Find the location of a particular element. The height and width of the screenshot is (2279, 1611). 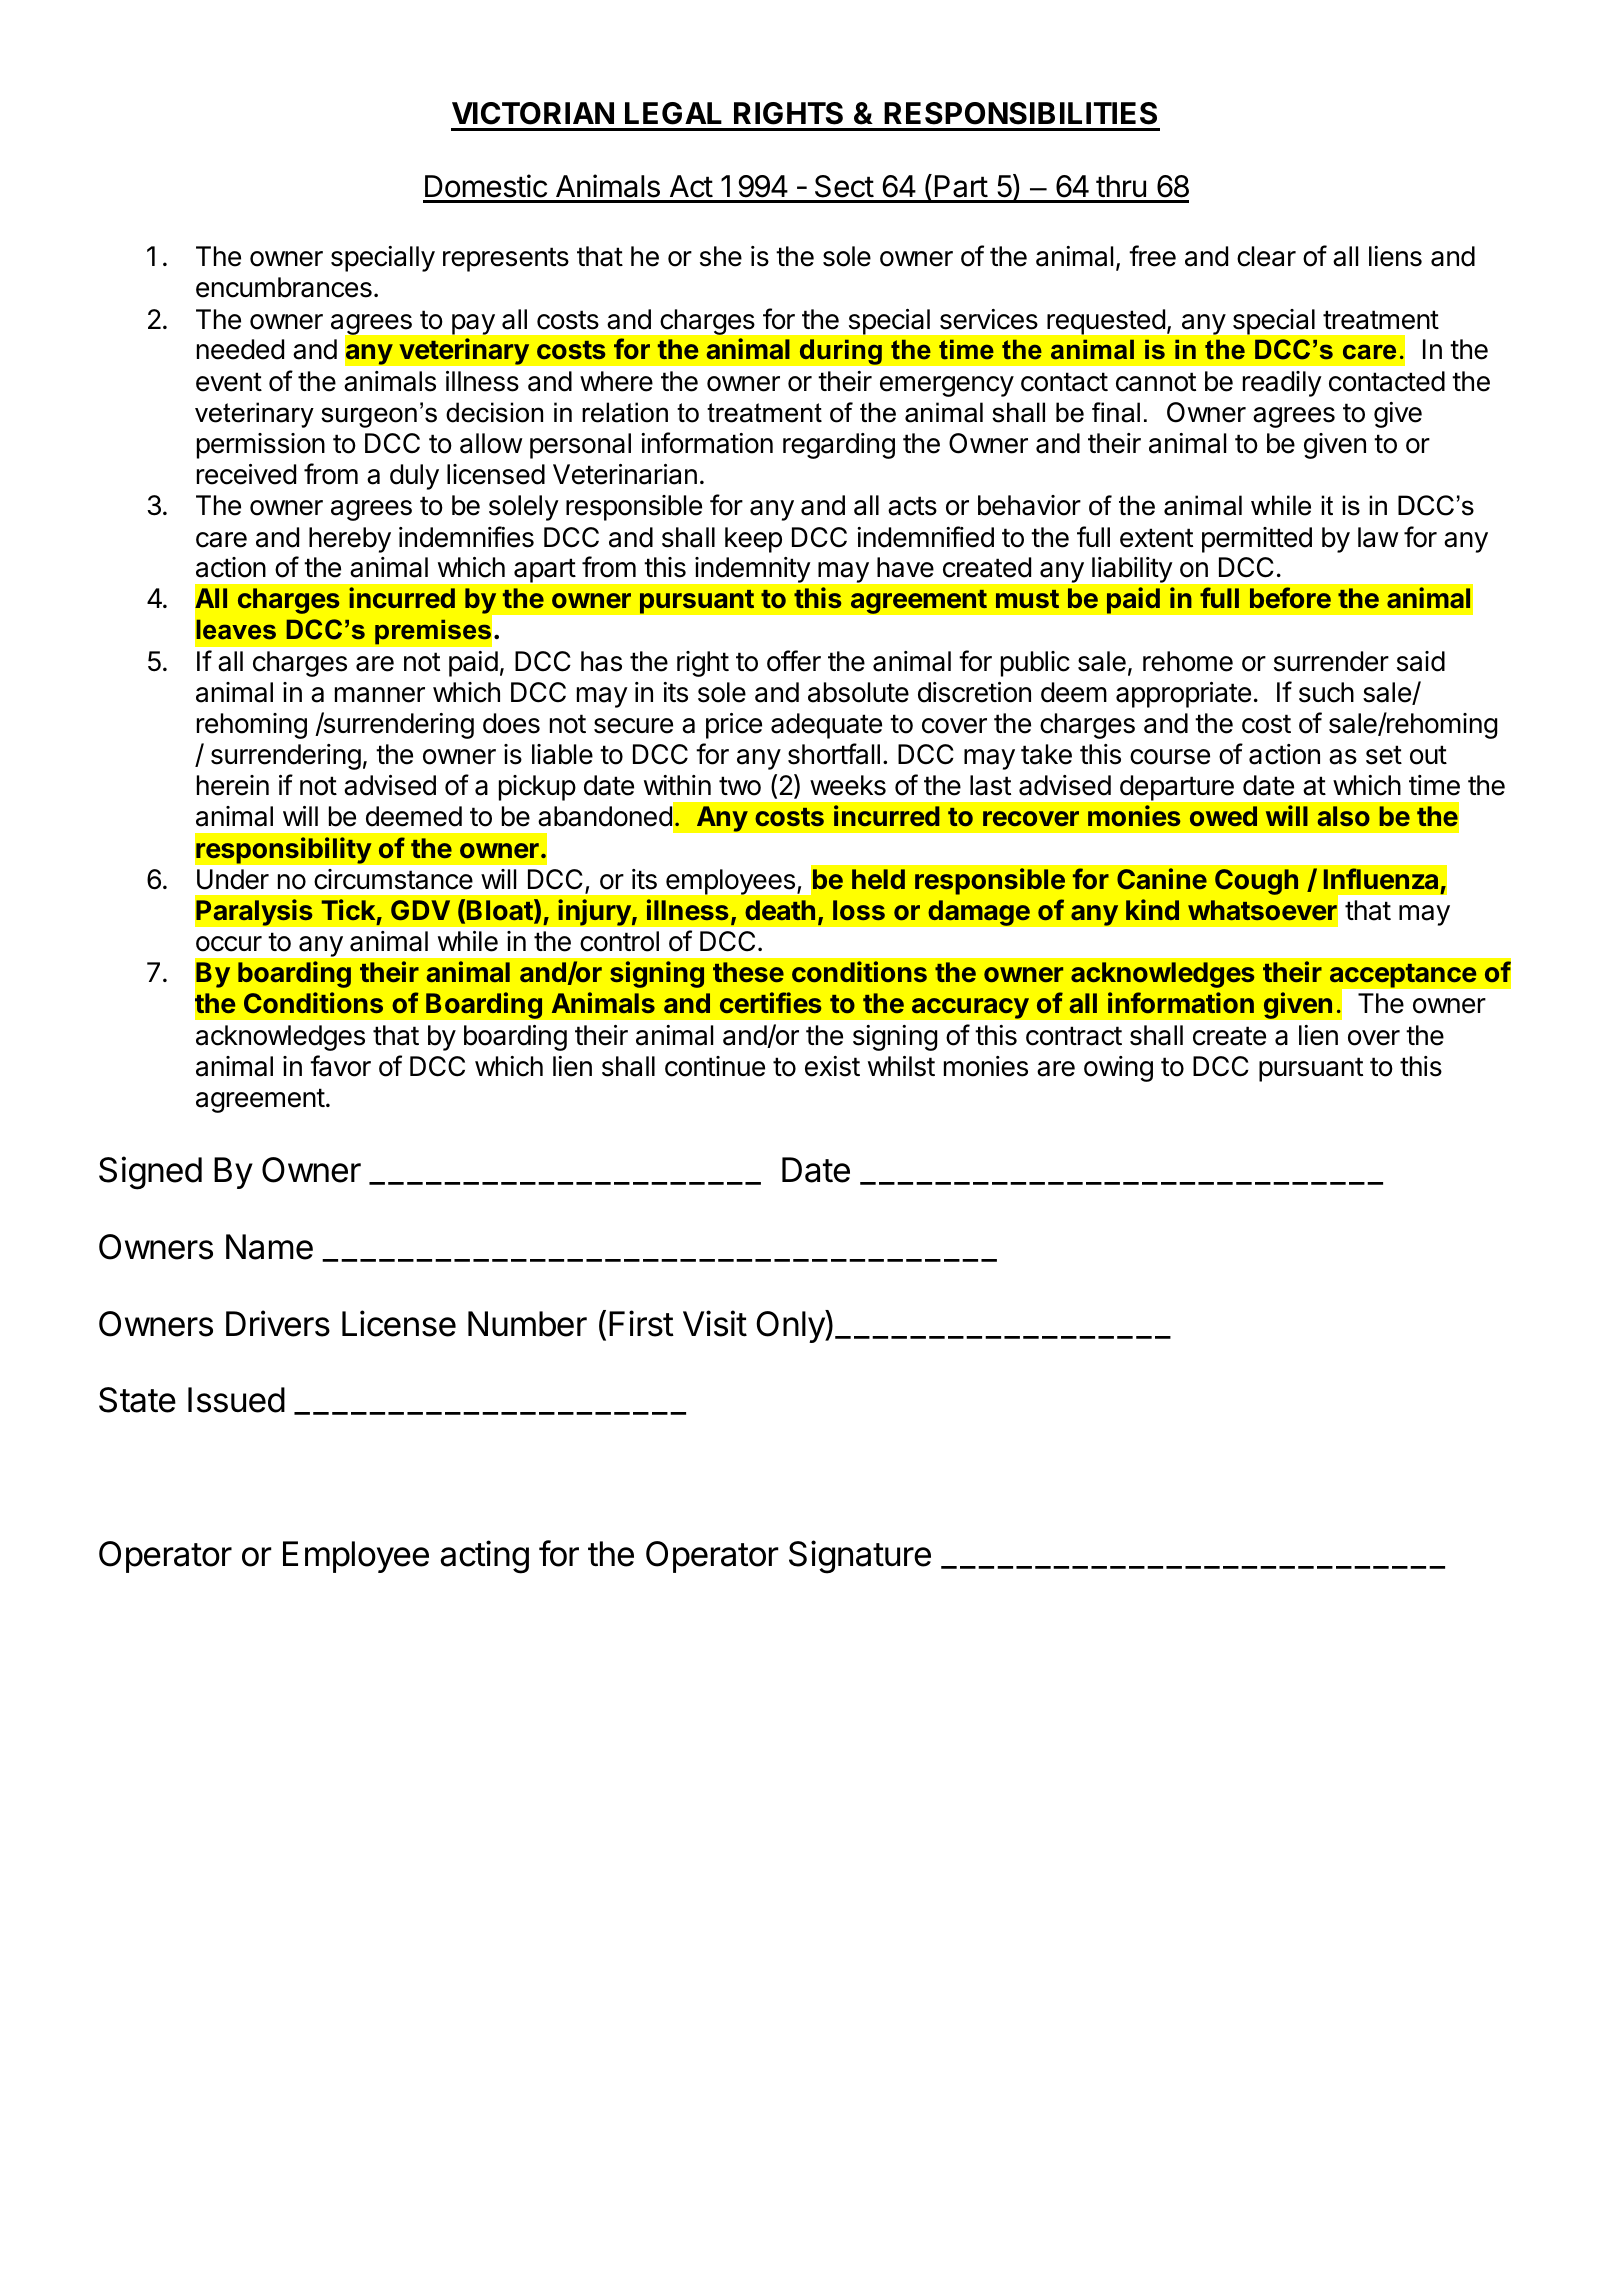

Visit is located at coordinates (715, 1323).
